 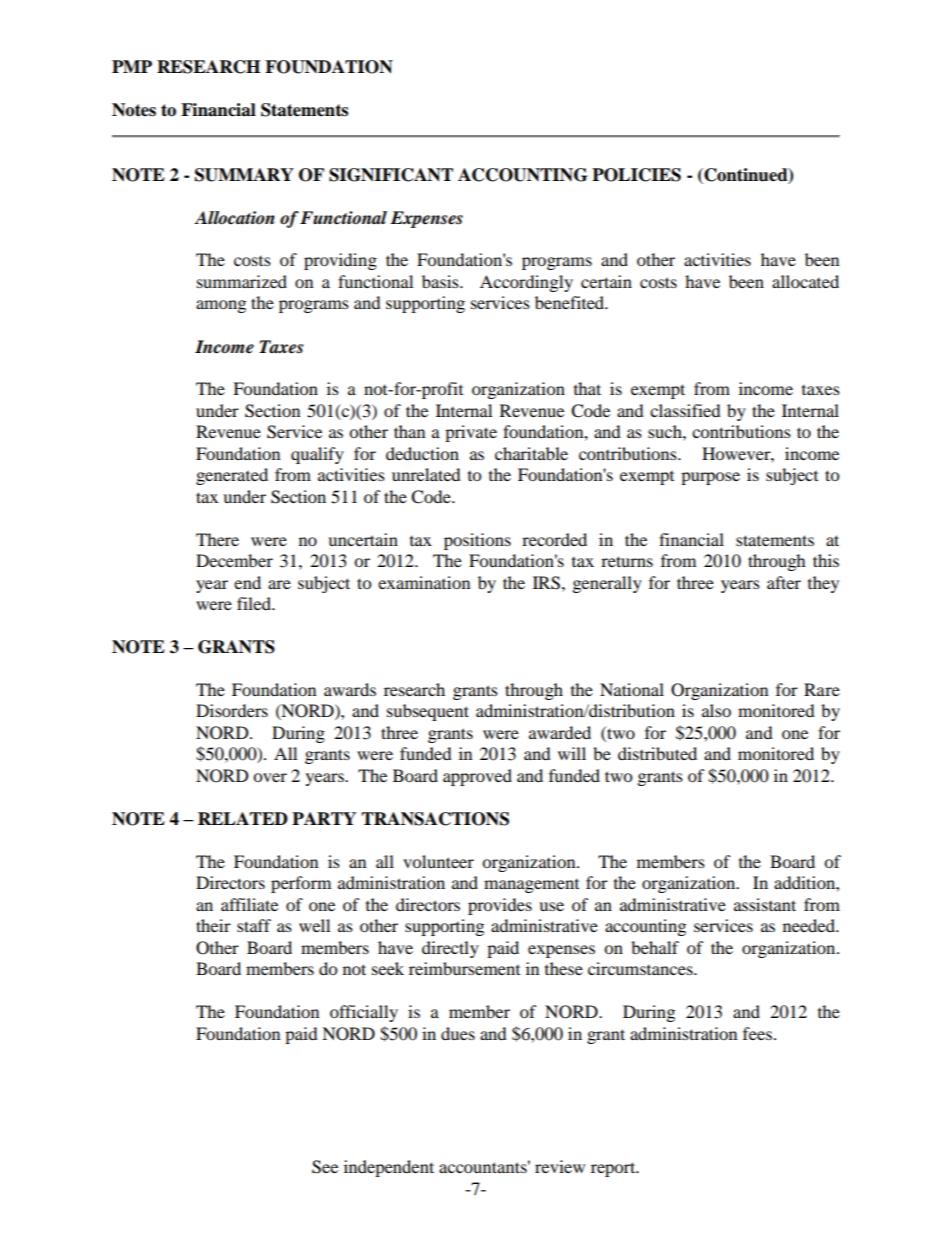 What do you see at coordinates (560, 1166) in the document?
I see `review` at bounding box center [560, 1166].
